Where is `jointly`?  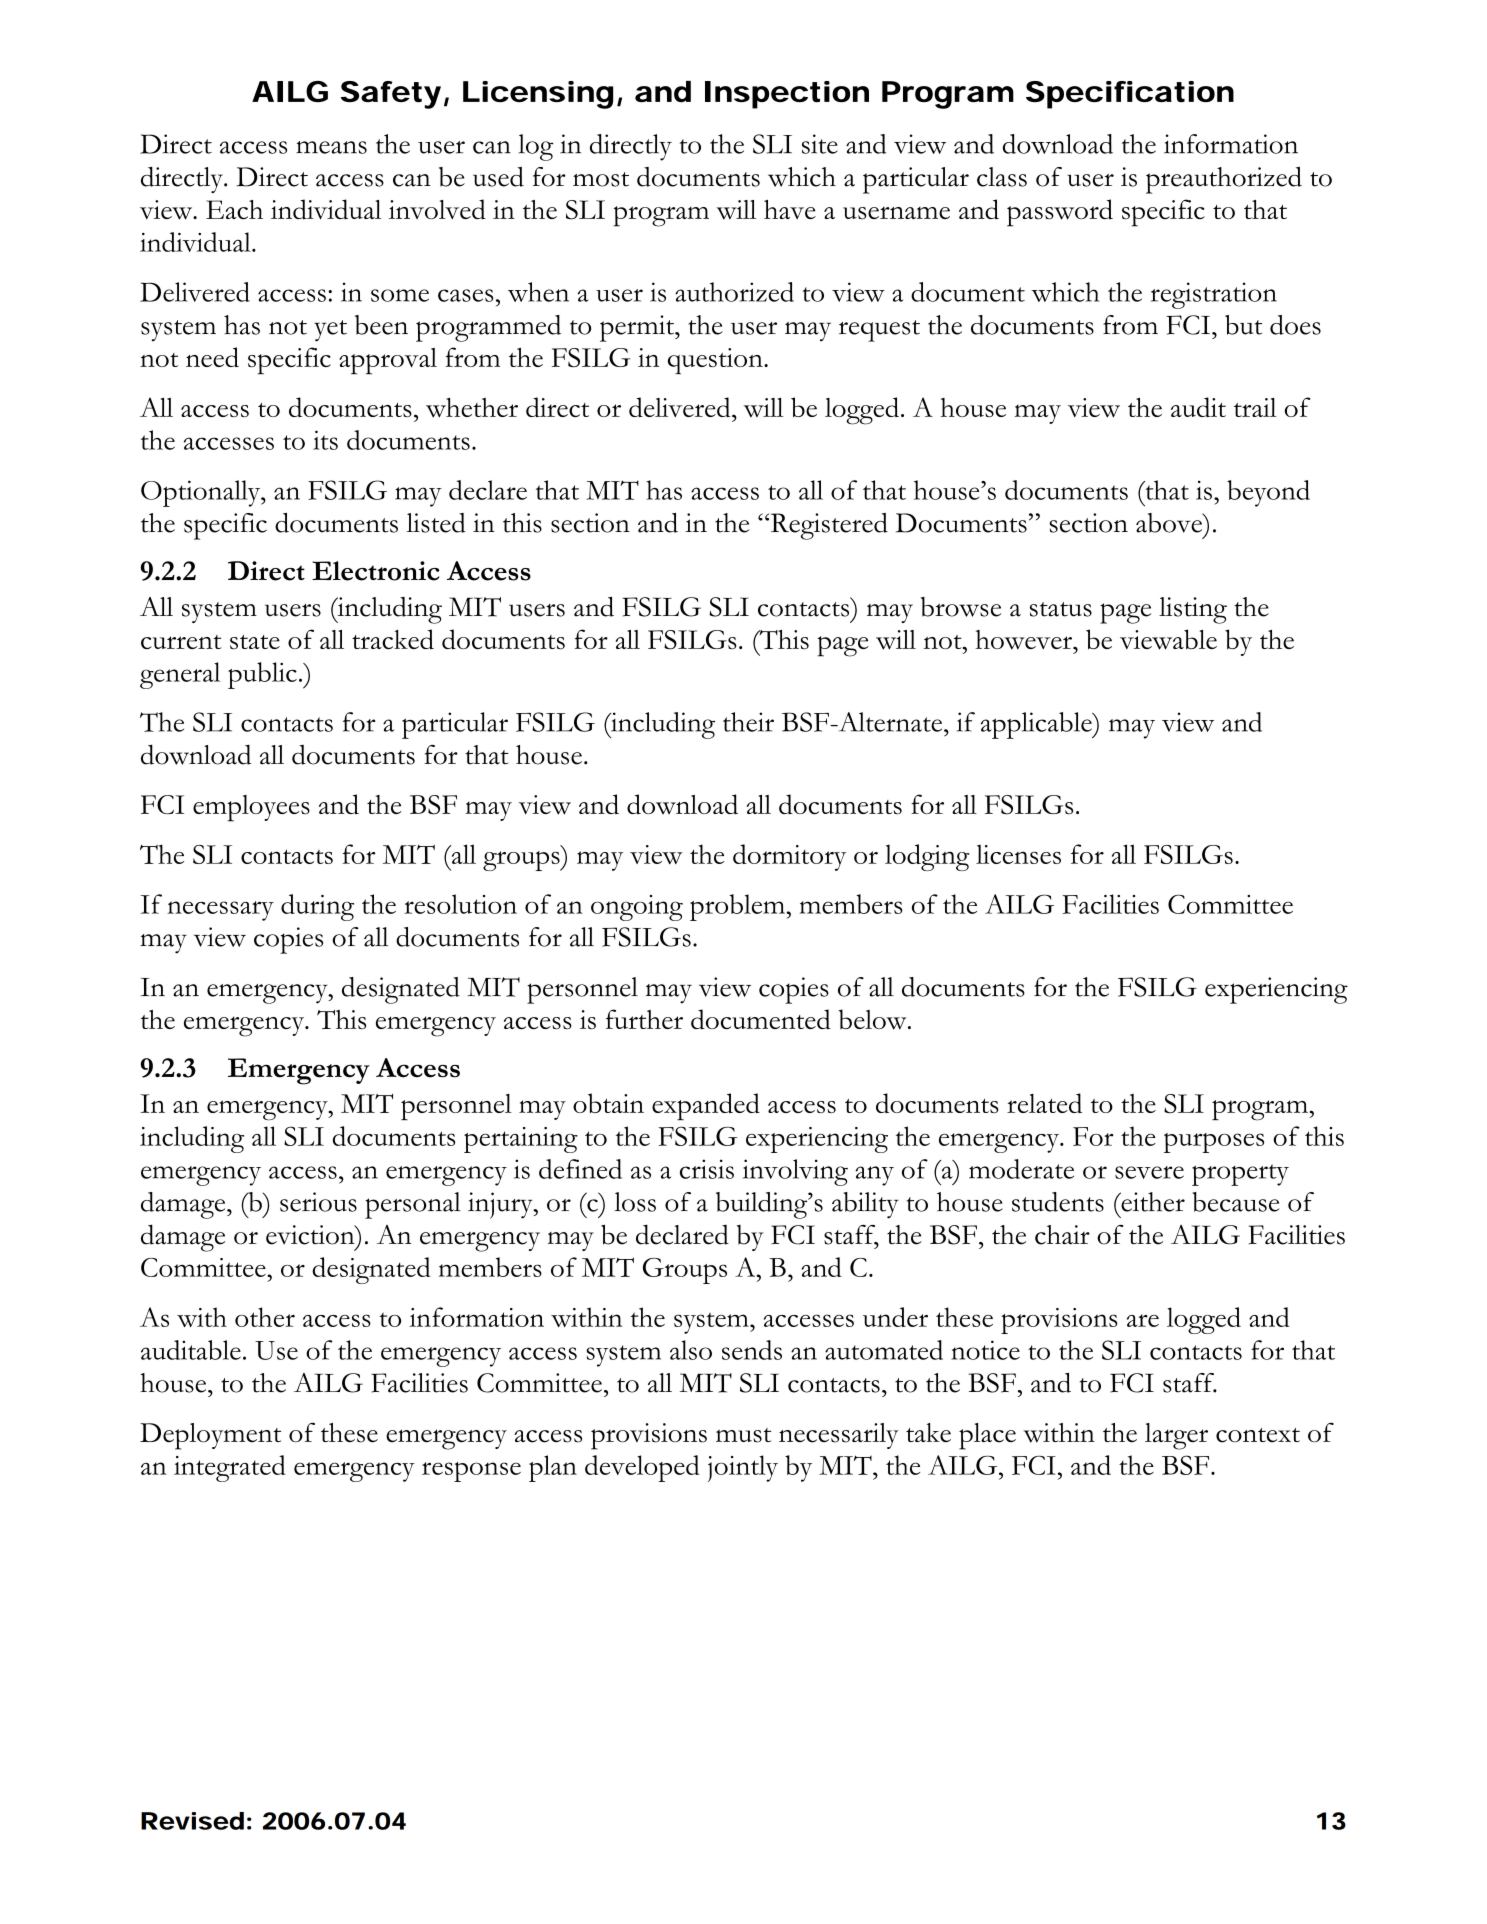
jointly is located at coordinates (743, 1468).
